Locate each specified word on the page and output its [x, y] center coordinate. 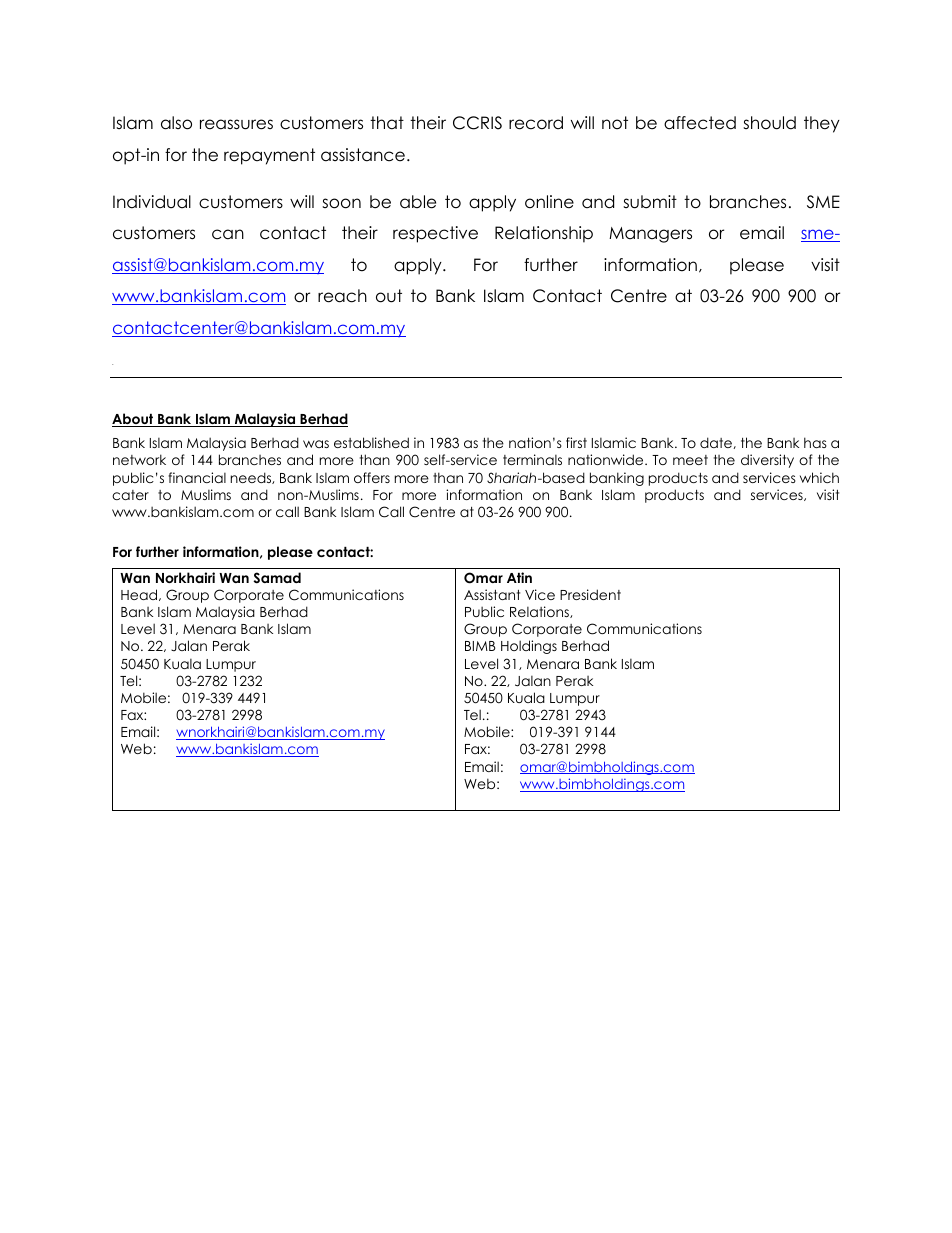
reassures [236, 124]
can [228, 234]
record [536, 123]
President [590, 594]
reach [342, 296]
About [134, 420]
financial [197, 477]
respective [435, 234]
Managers [650, 235]
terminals [532, 459]
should [769, 123]
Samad [277, 578]
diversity [767, 461]
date [717, 443]
